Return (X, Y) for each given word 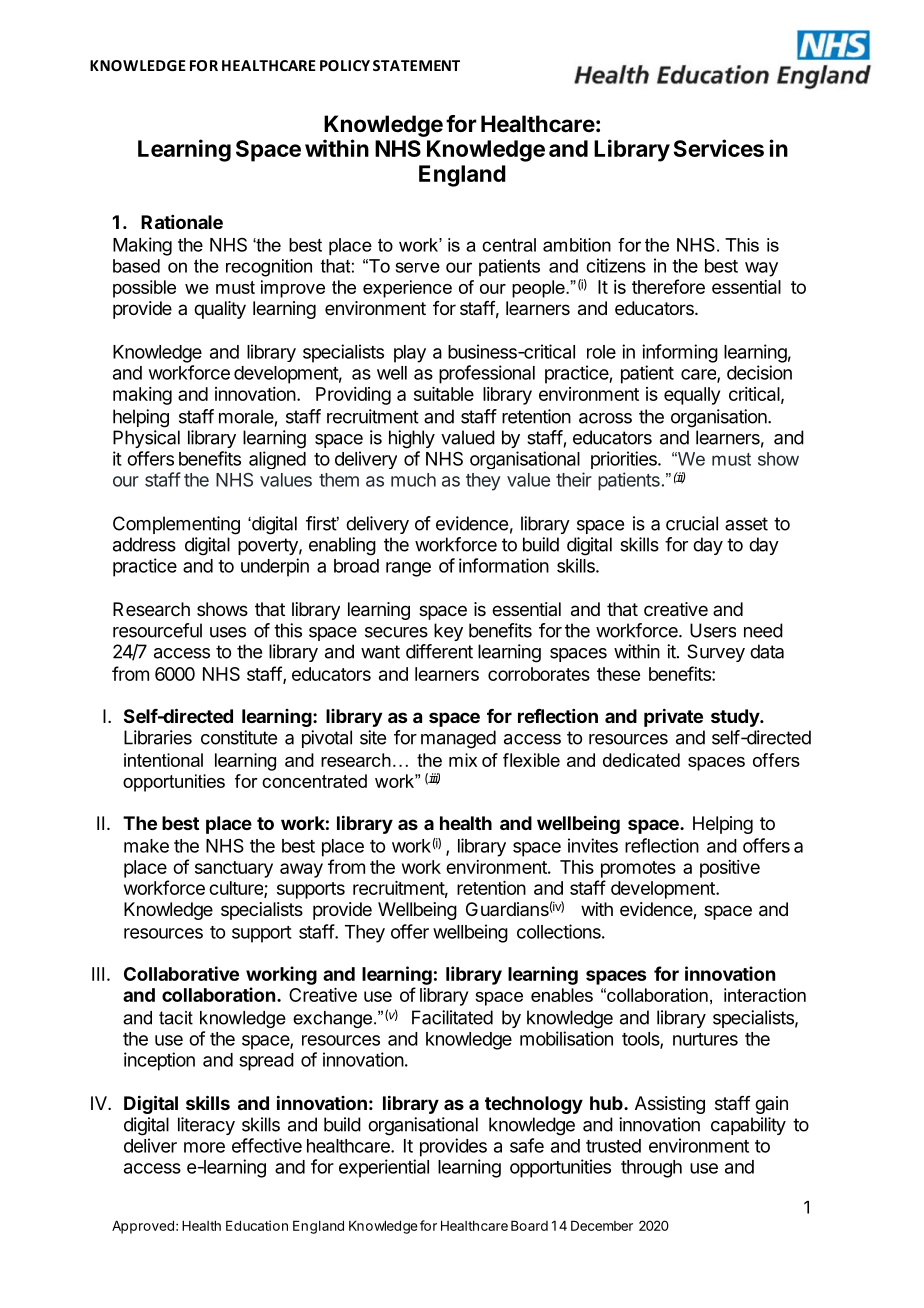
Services (719, 148)
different (439, 651)
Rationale (182, 222)
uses (228, 632)
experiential (384, 1168)
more (204, 1147)
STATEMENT (416, 65)
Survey (716, 653)
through (651, 1169)
